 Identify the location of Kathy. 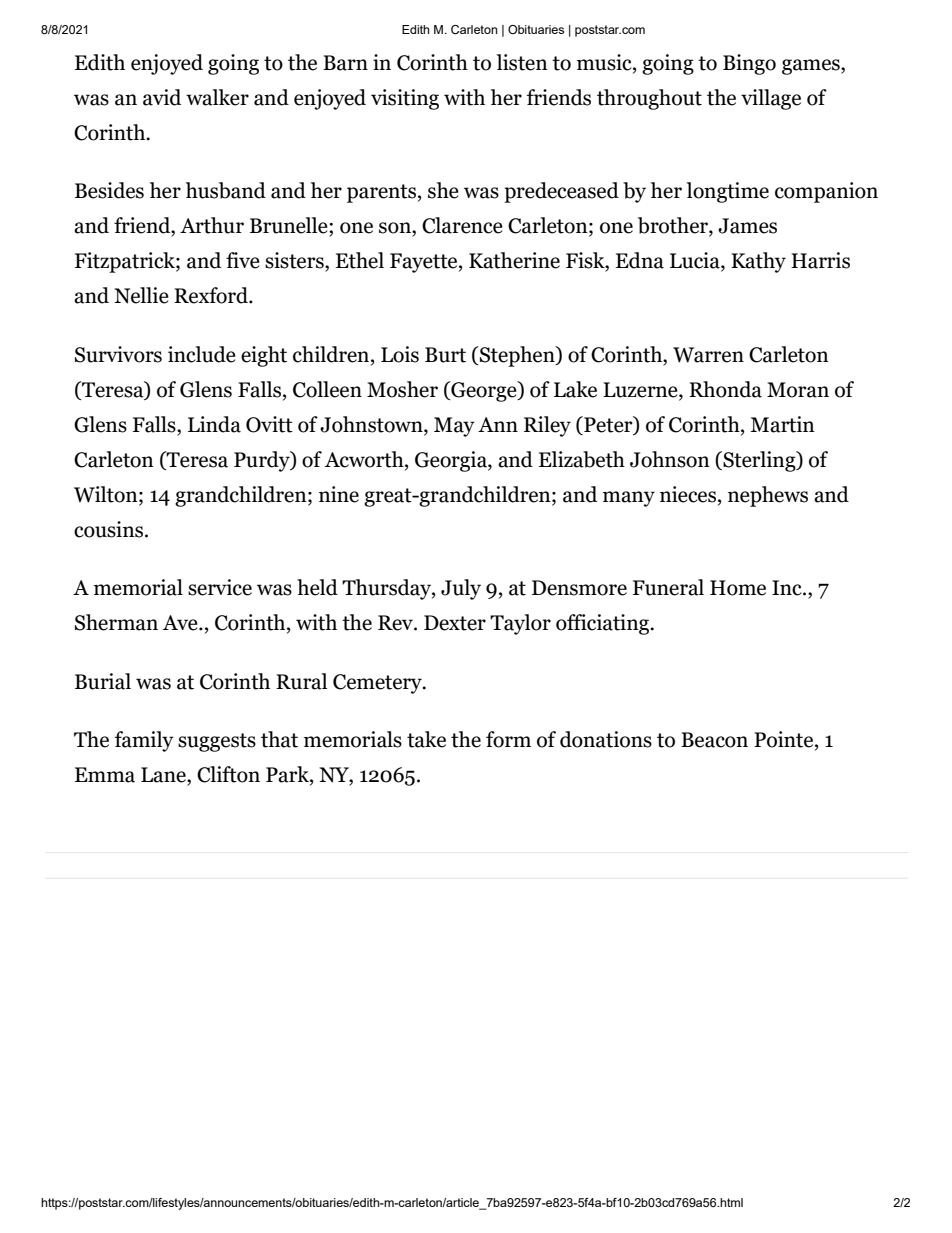
(758, 262).
